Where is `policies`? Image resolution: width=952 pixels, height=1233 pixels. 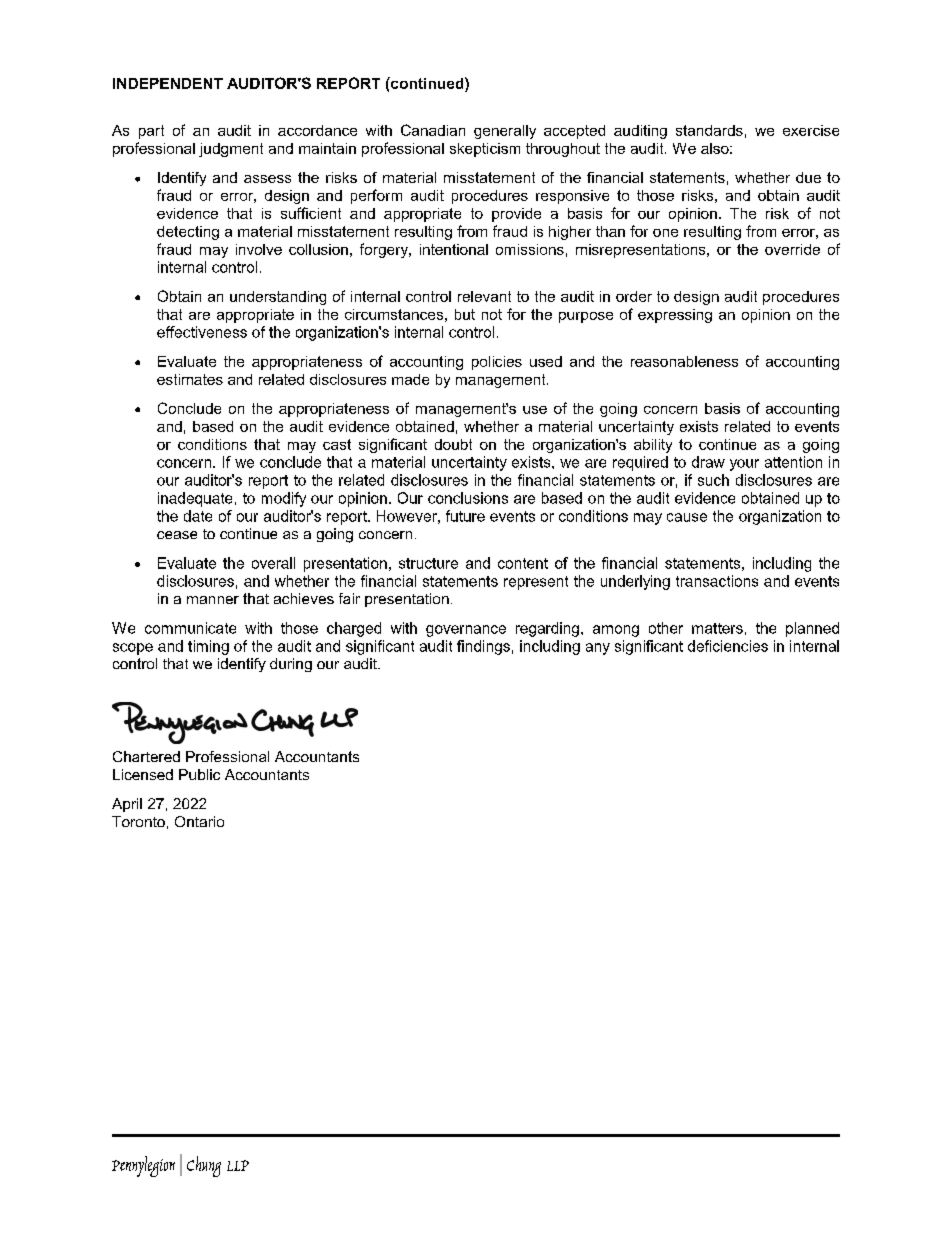
policies is located at coordinates (497, 363).
